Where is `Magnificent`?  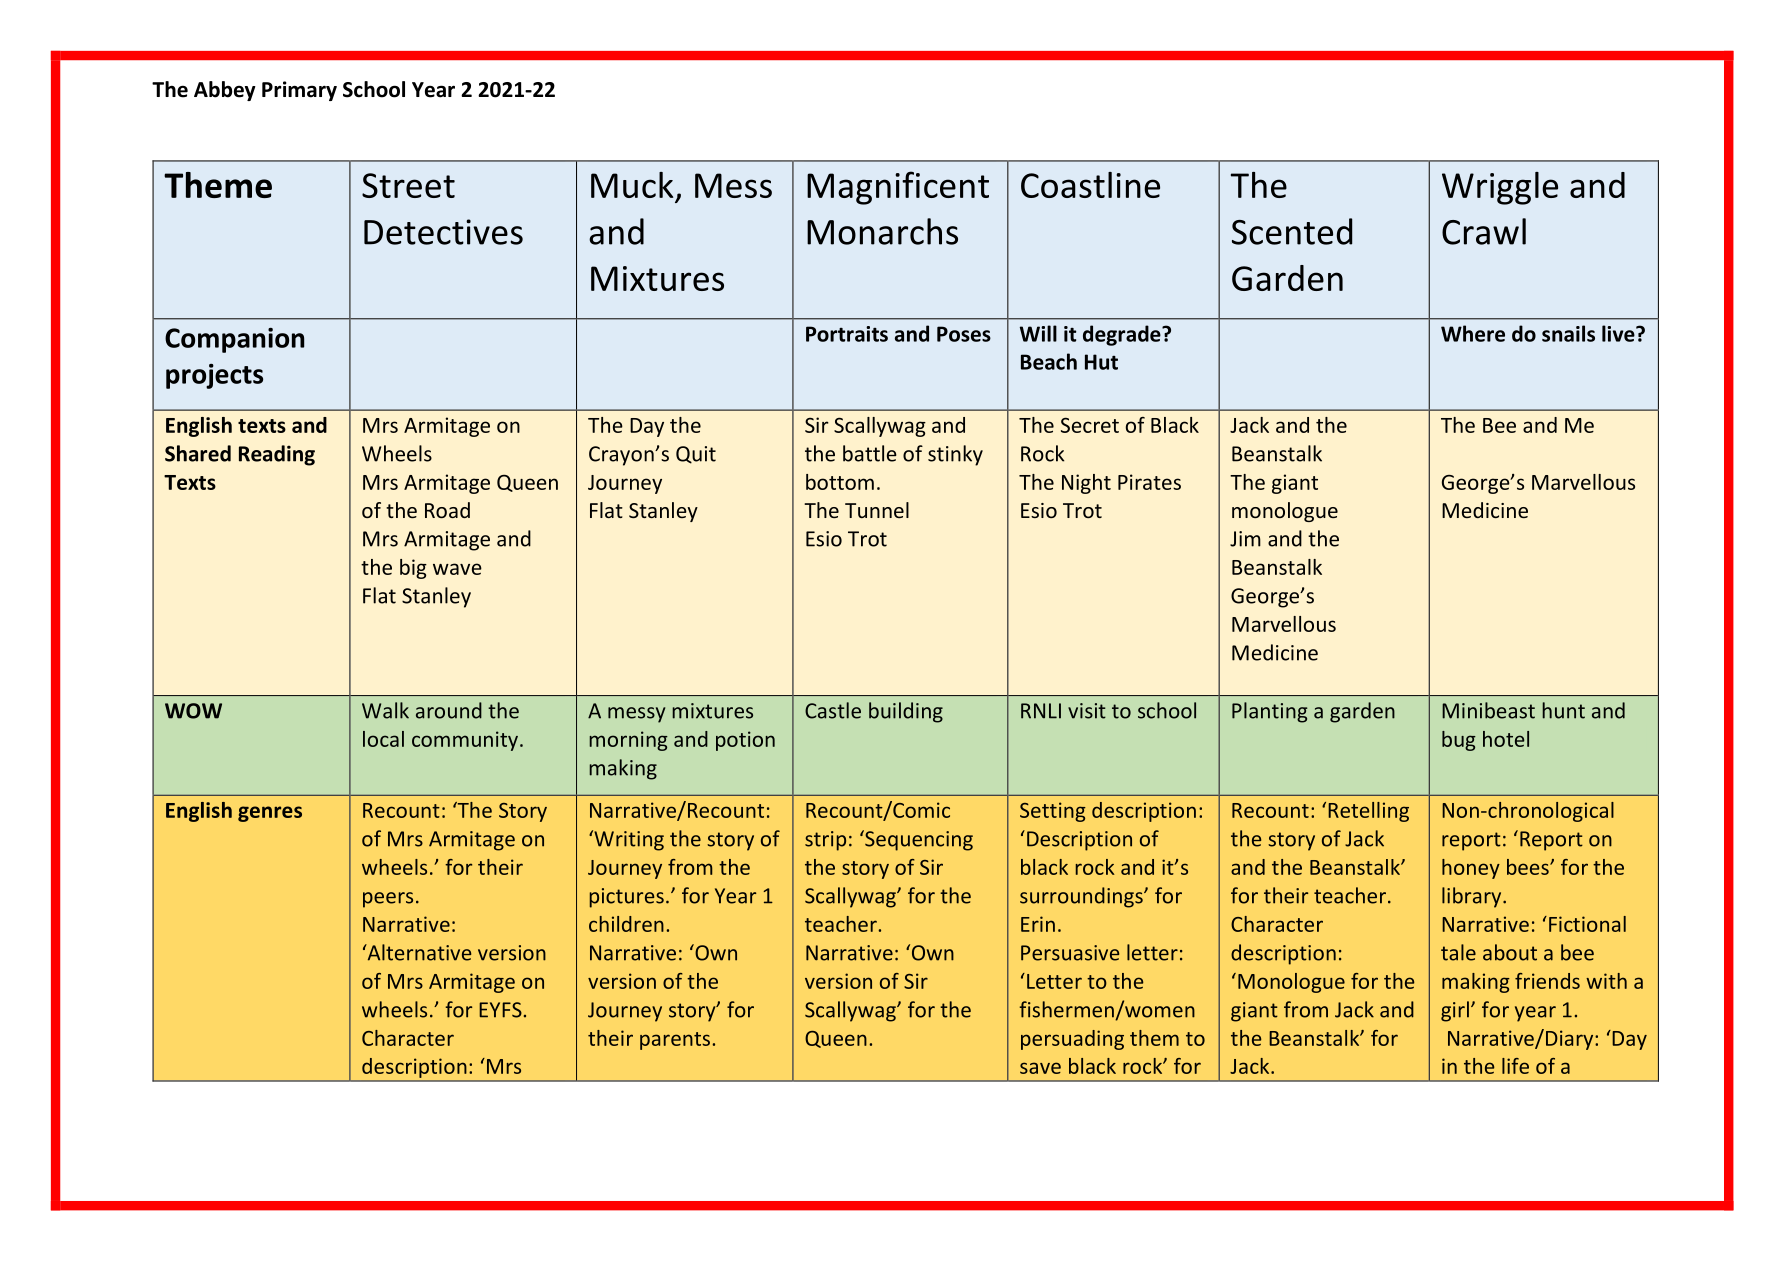 Magnificent is located at coordinates (898, 188).
